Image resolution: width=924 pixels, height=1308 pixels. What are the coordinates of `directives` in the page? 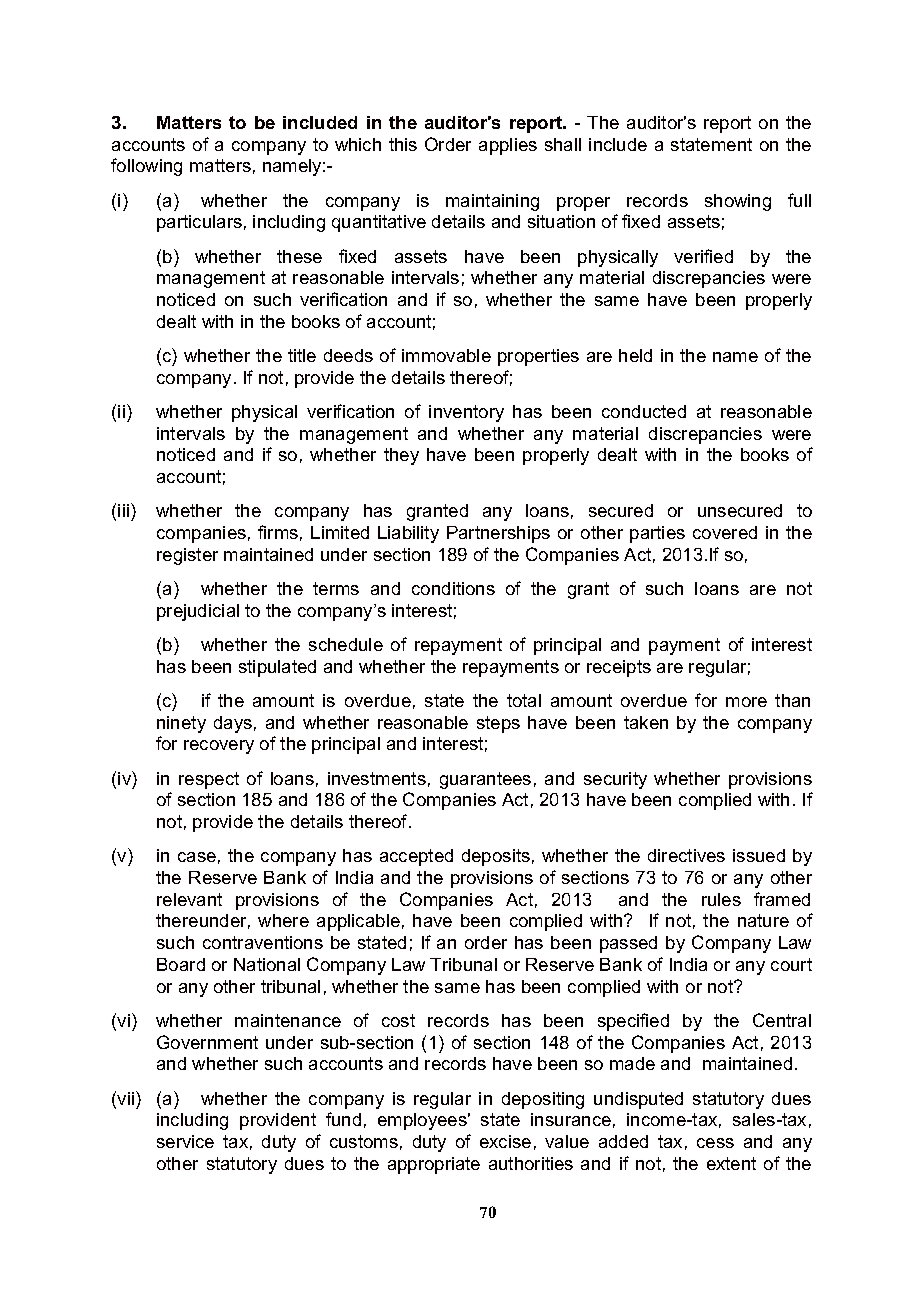 It's located at (686, 855).
